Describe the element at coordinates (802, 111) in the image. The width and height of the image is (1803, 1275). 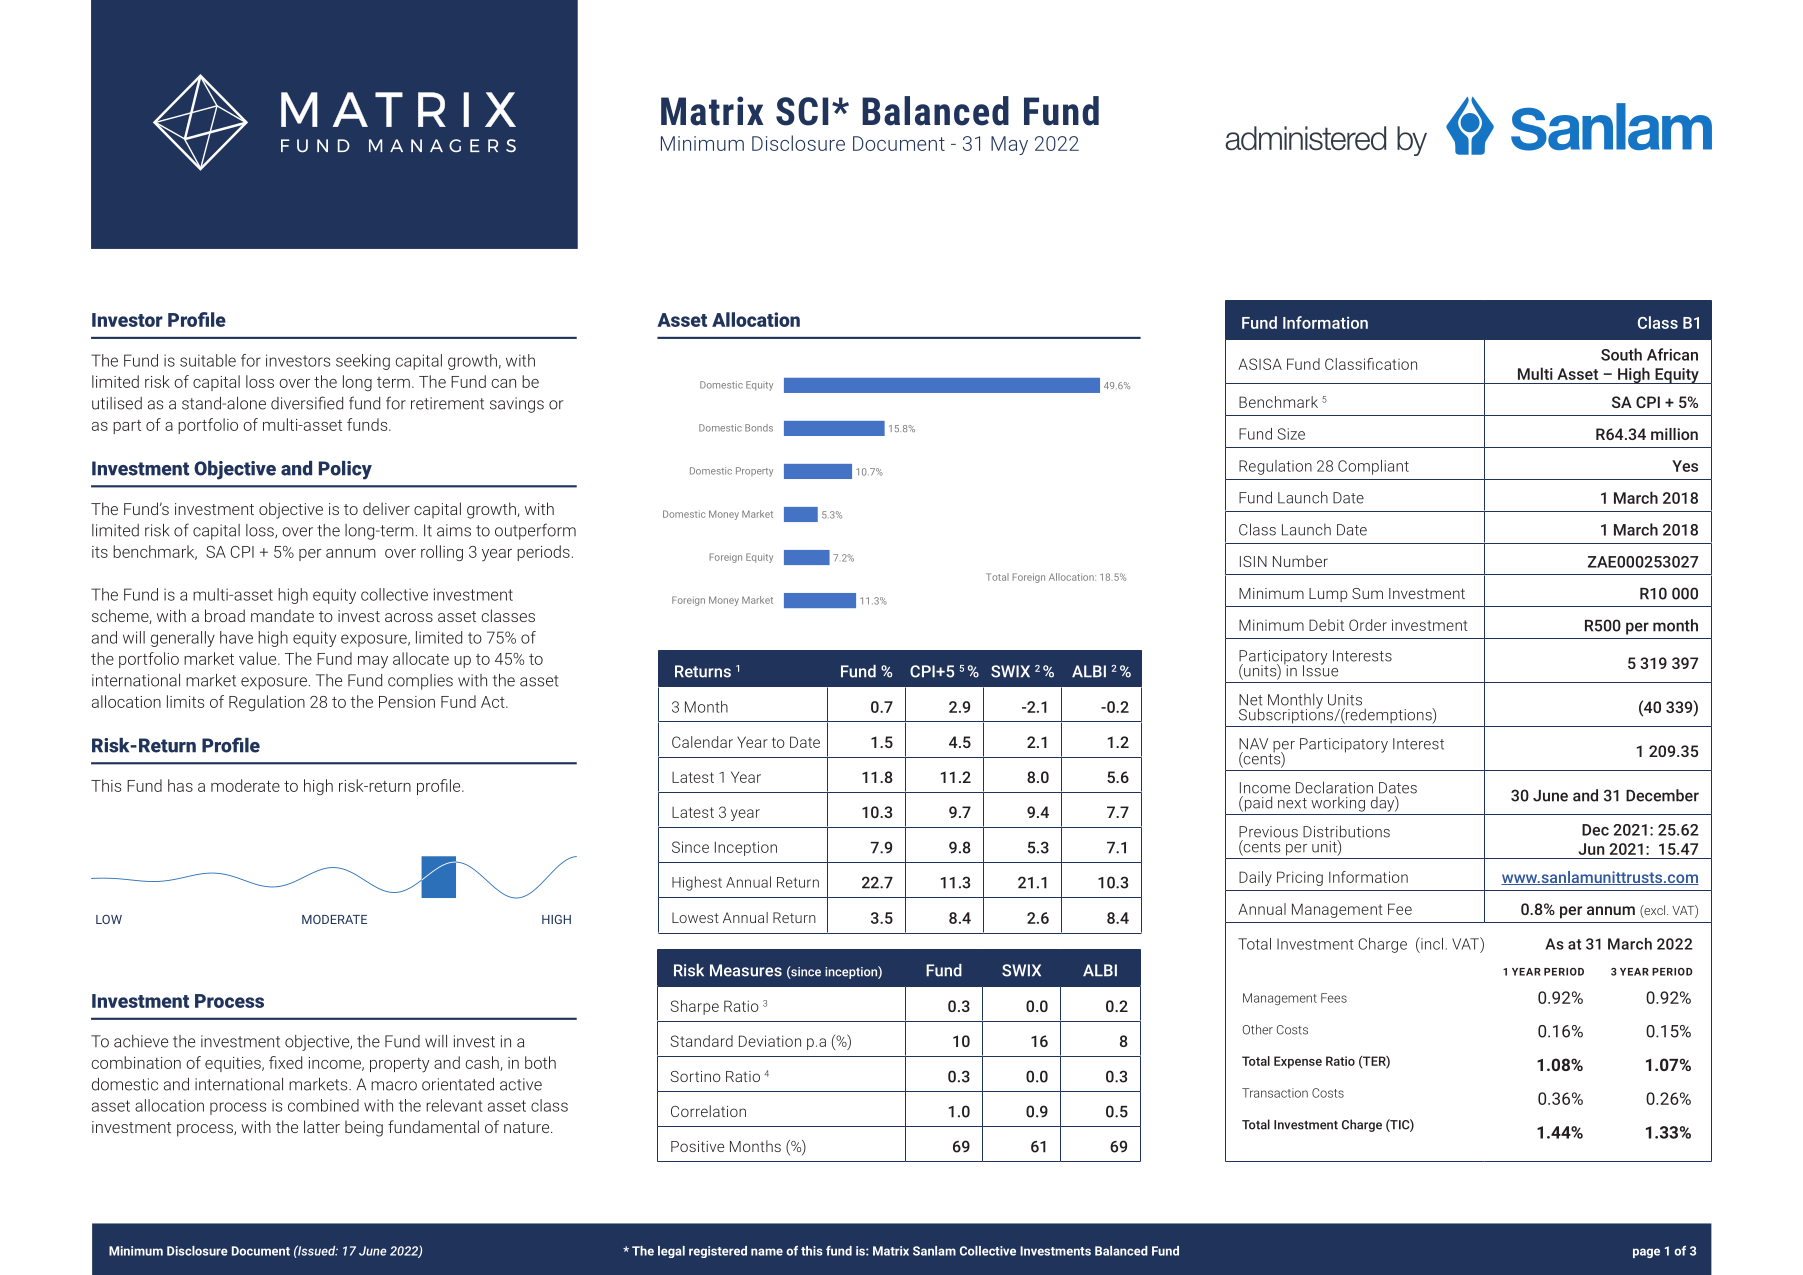
I see `SCI` at that location.
